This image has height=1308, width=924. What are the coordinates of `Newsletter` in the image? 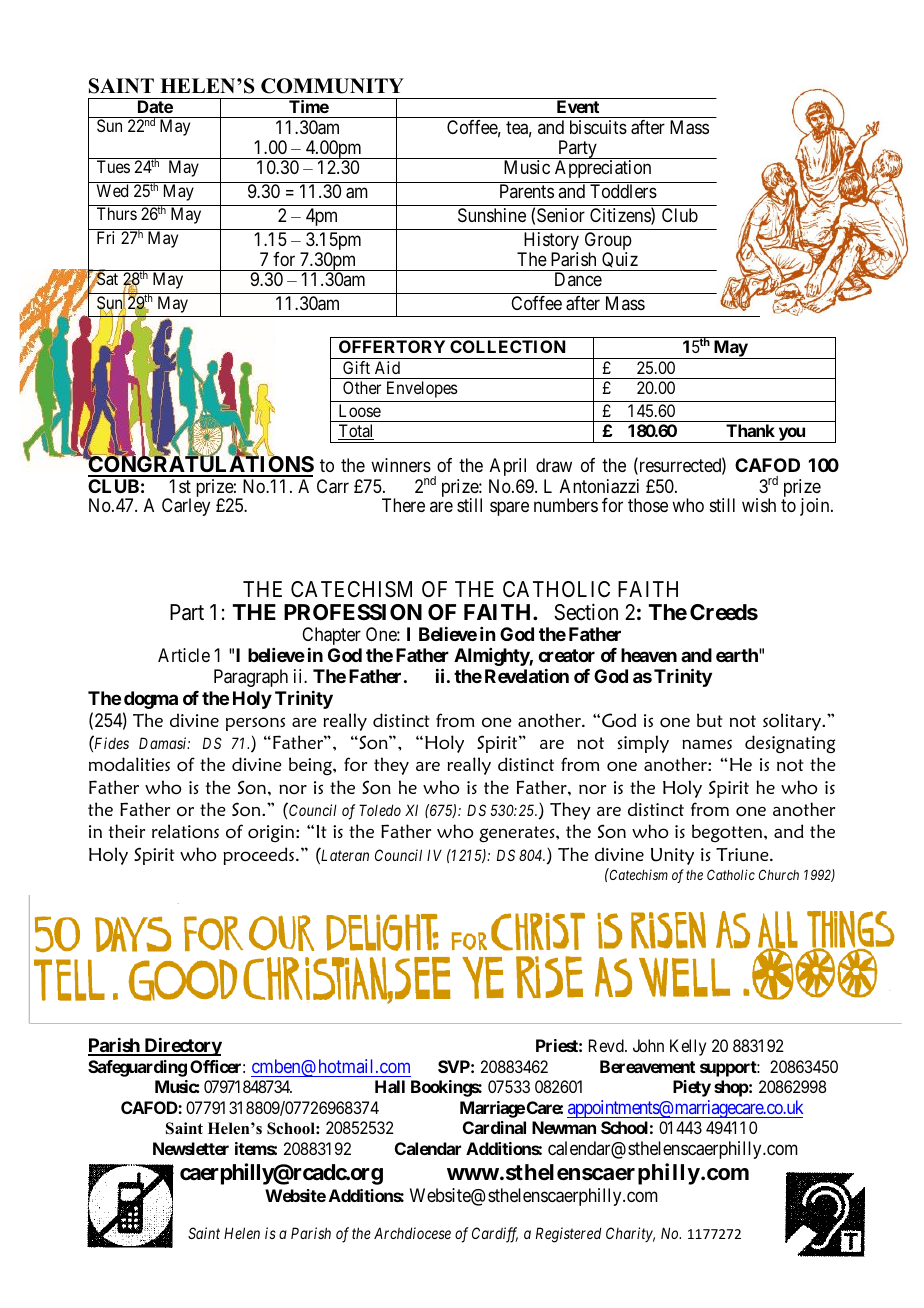 It's located at (191, 1148).
